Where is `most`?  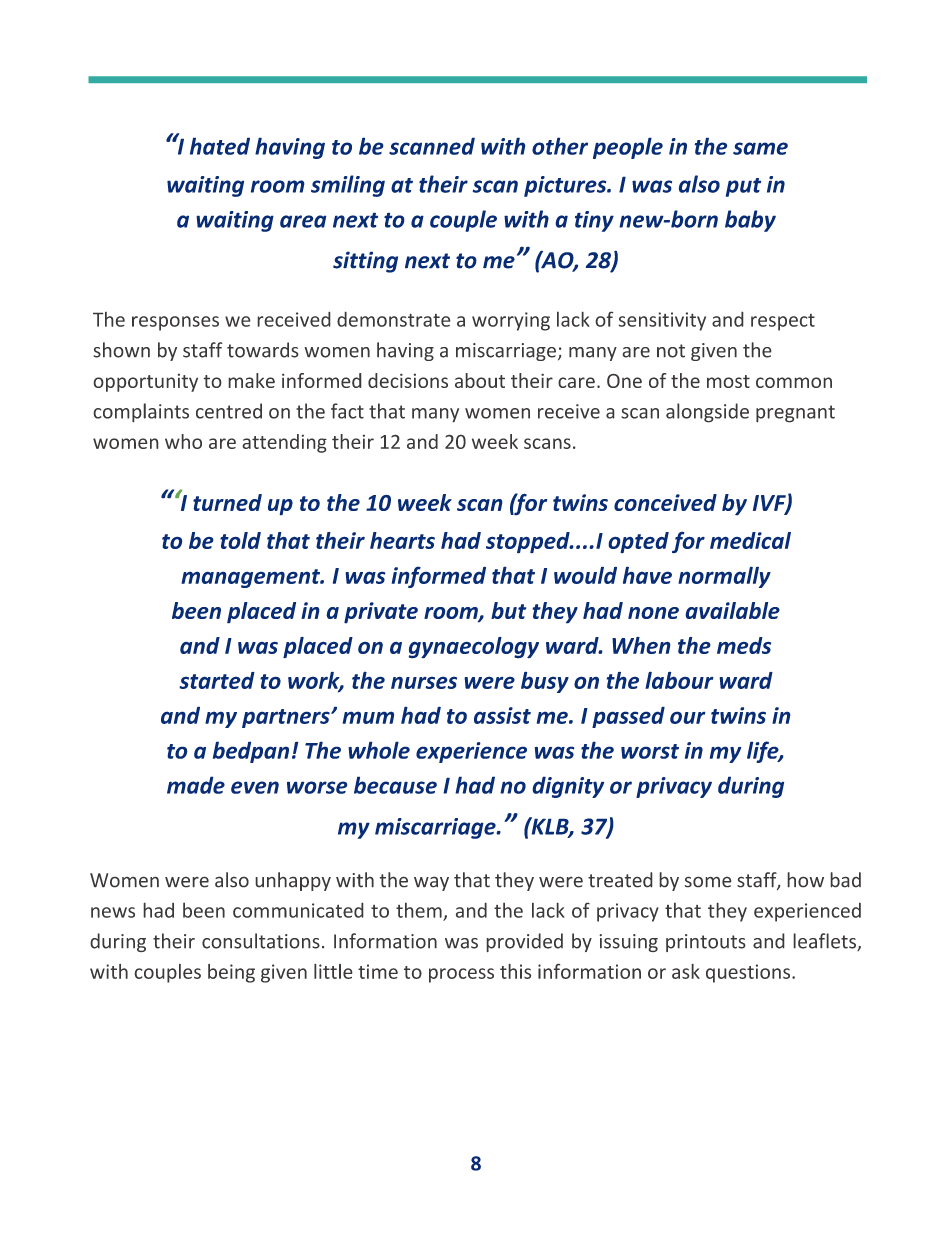
most is located at coordinates (728, 381).
